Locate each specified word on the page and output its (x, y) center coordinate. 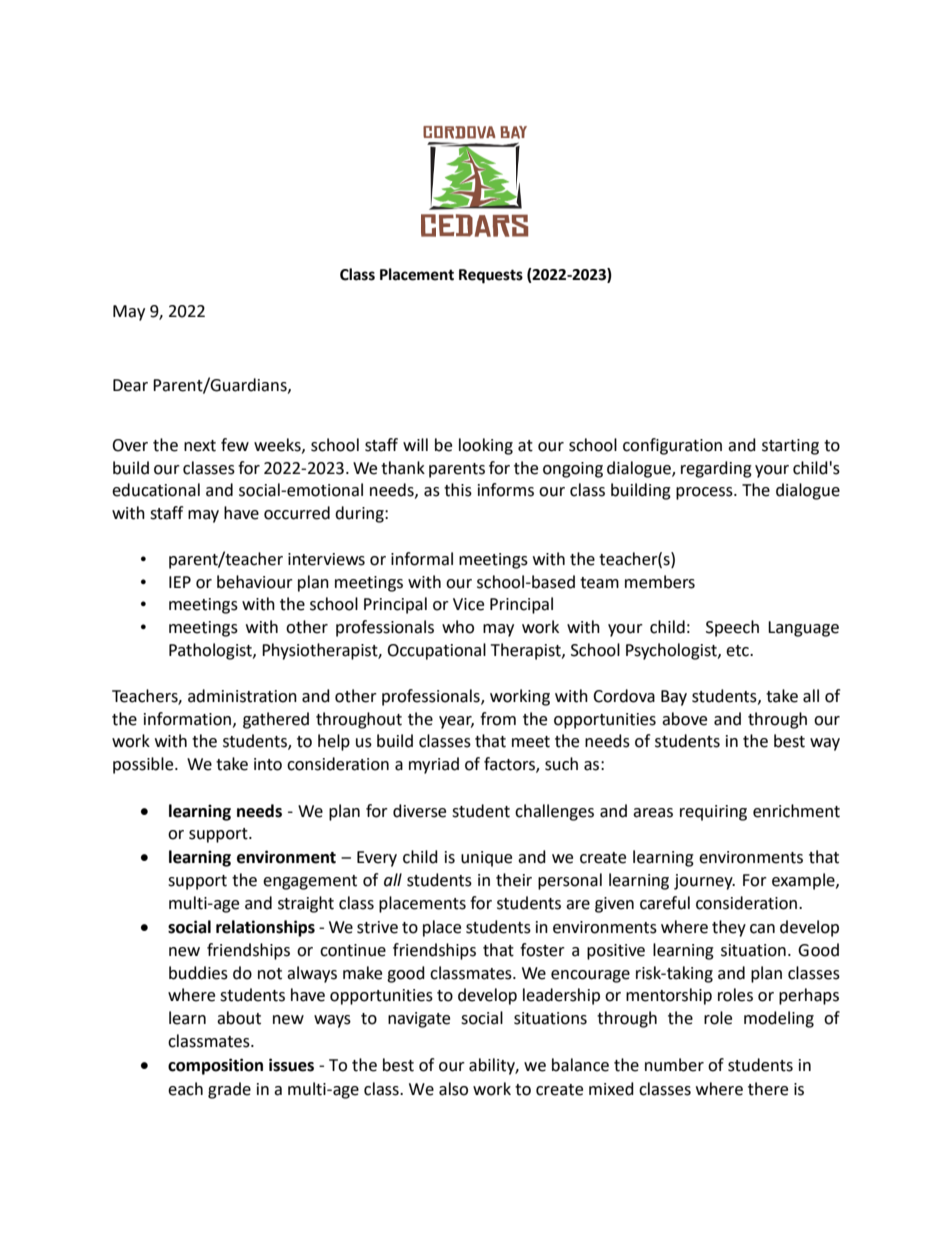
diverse (419, 811)
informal (422, 559)
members (660, 582)
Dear (130, 385)
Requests (491, 276)
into (268, 764)
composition (215, 1066)
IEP (180, 582)
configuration (672, 446)
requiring (713, 813)
